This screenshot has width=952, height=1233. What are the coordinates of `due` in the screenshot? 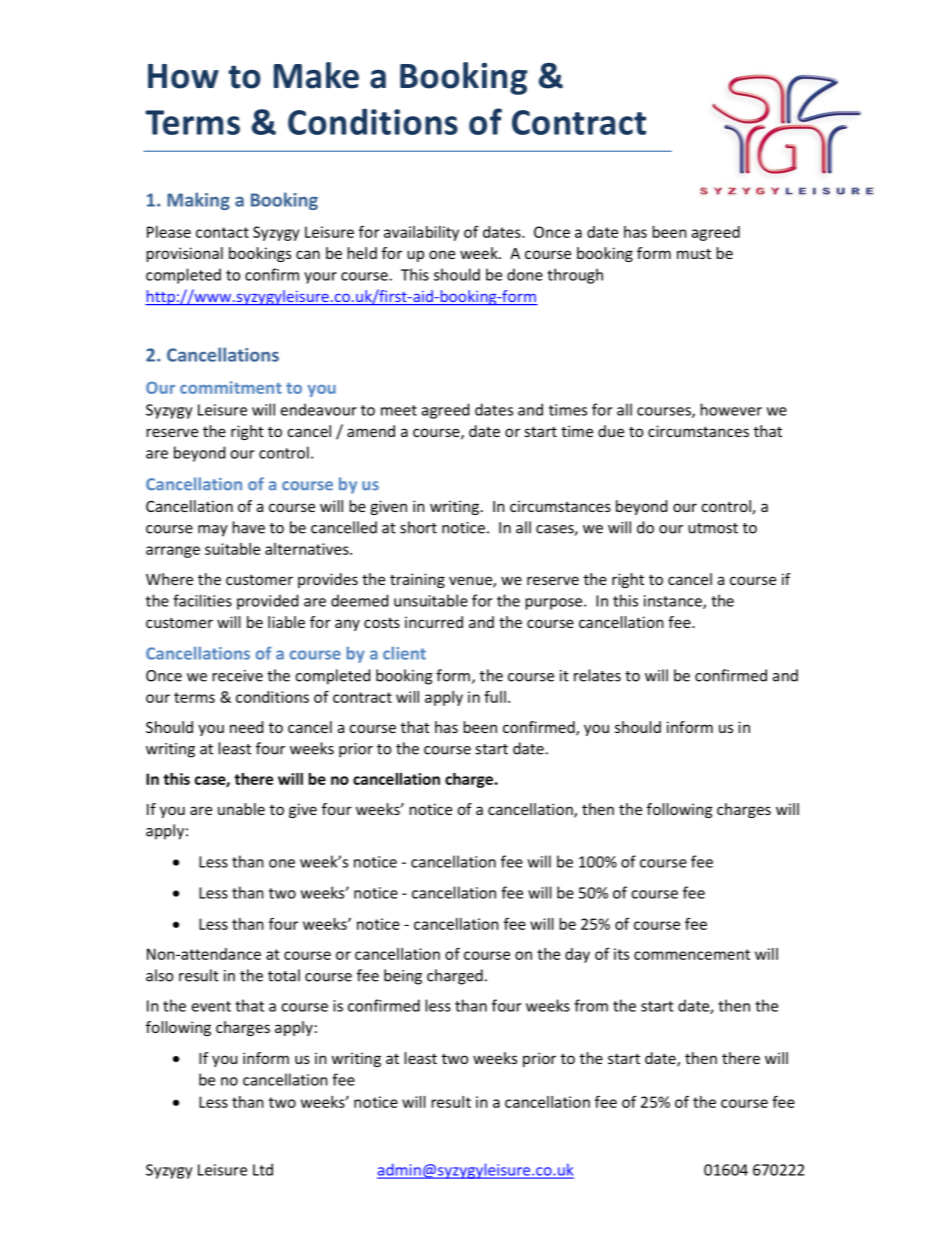 It's located at (611, 431).
